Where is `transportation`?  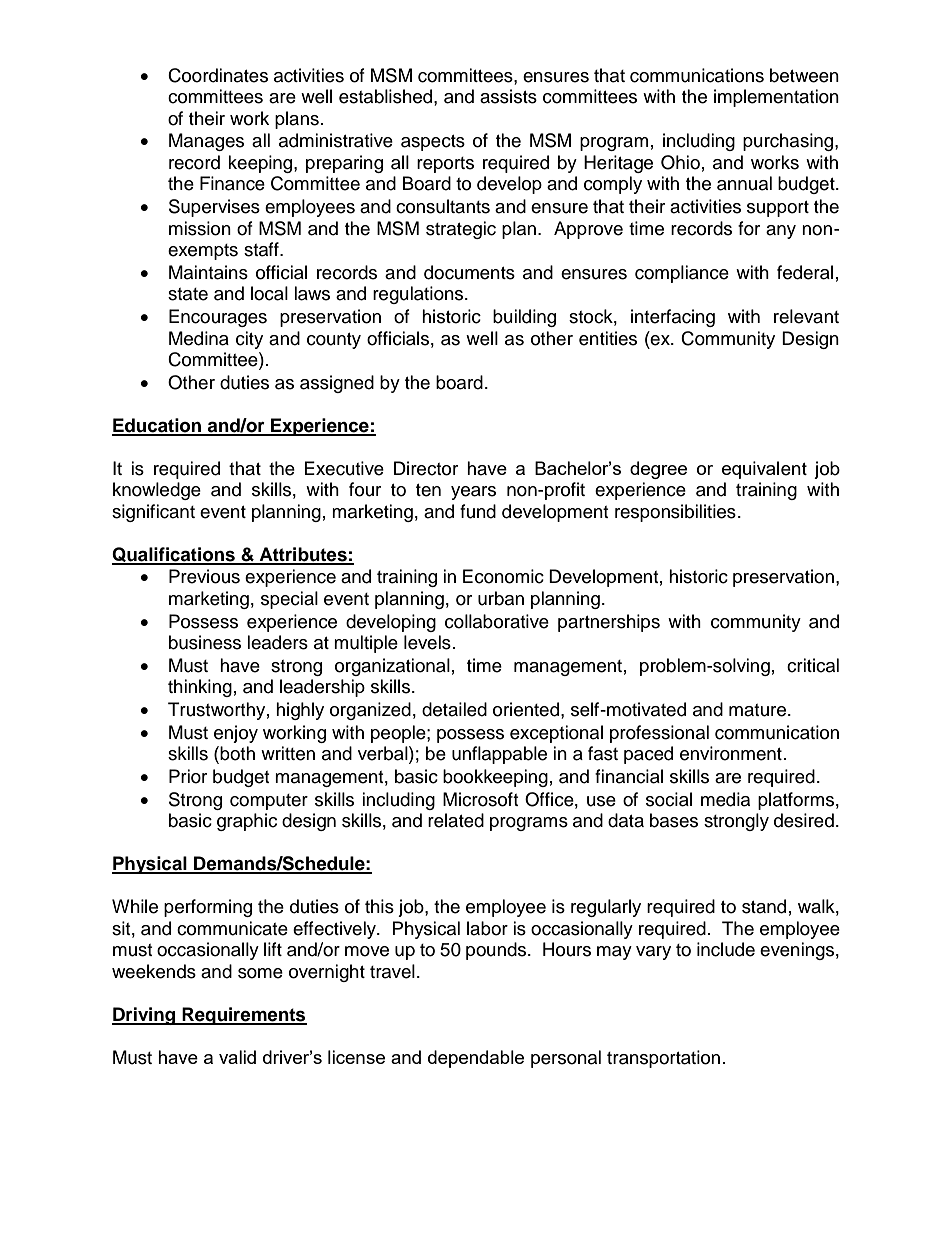 transportation is located at coordinates (663, 1059).
